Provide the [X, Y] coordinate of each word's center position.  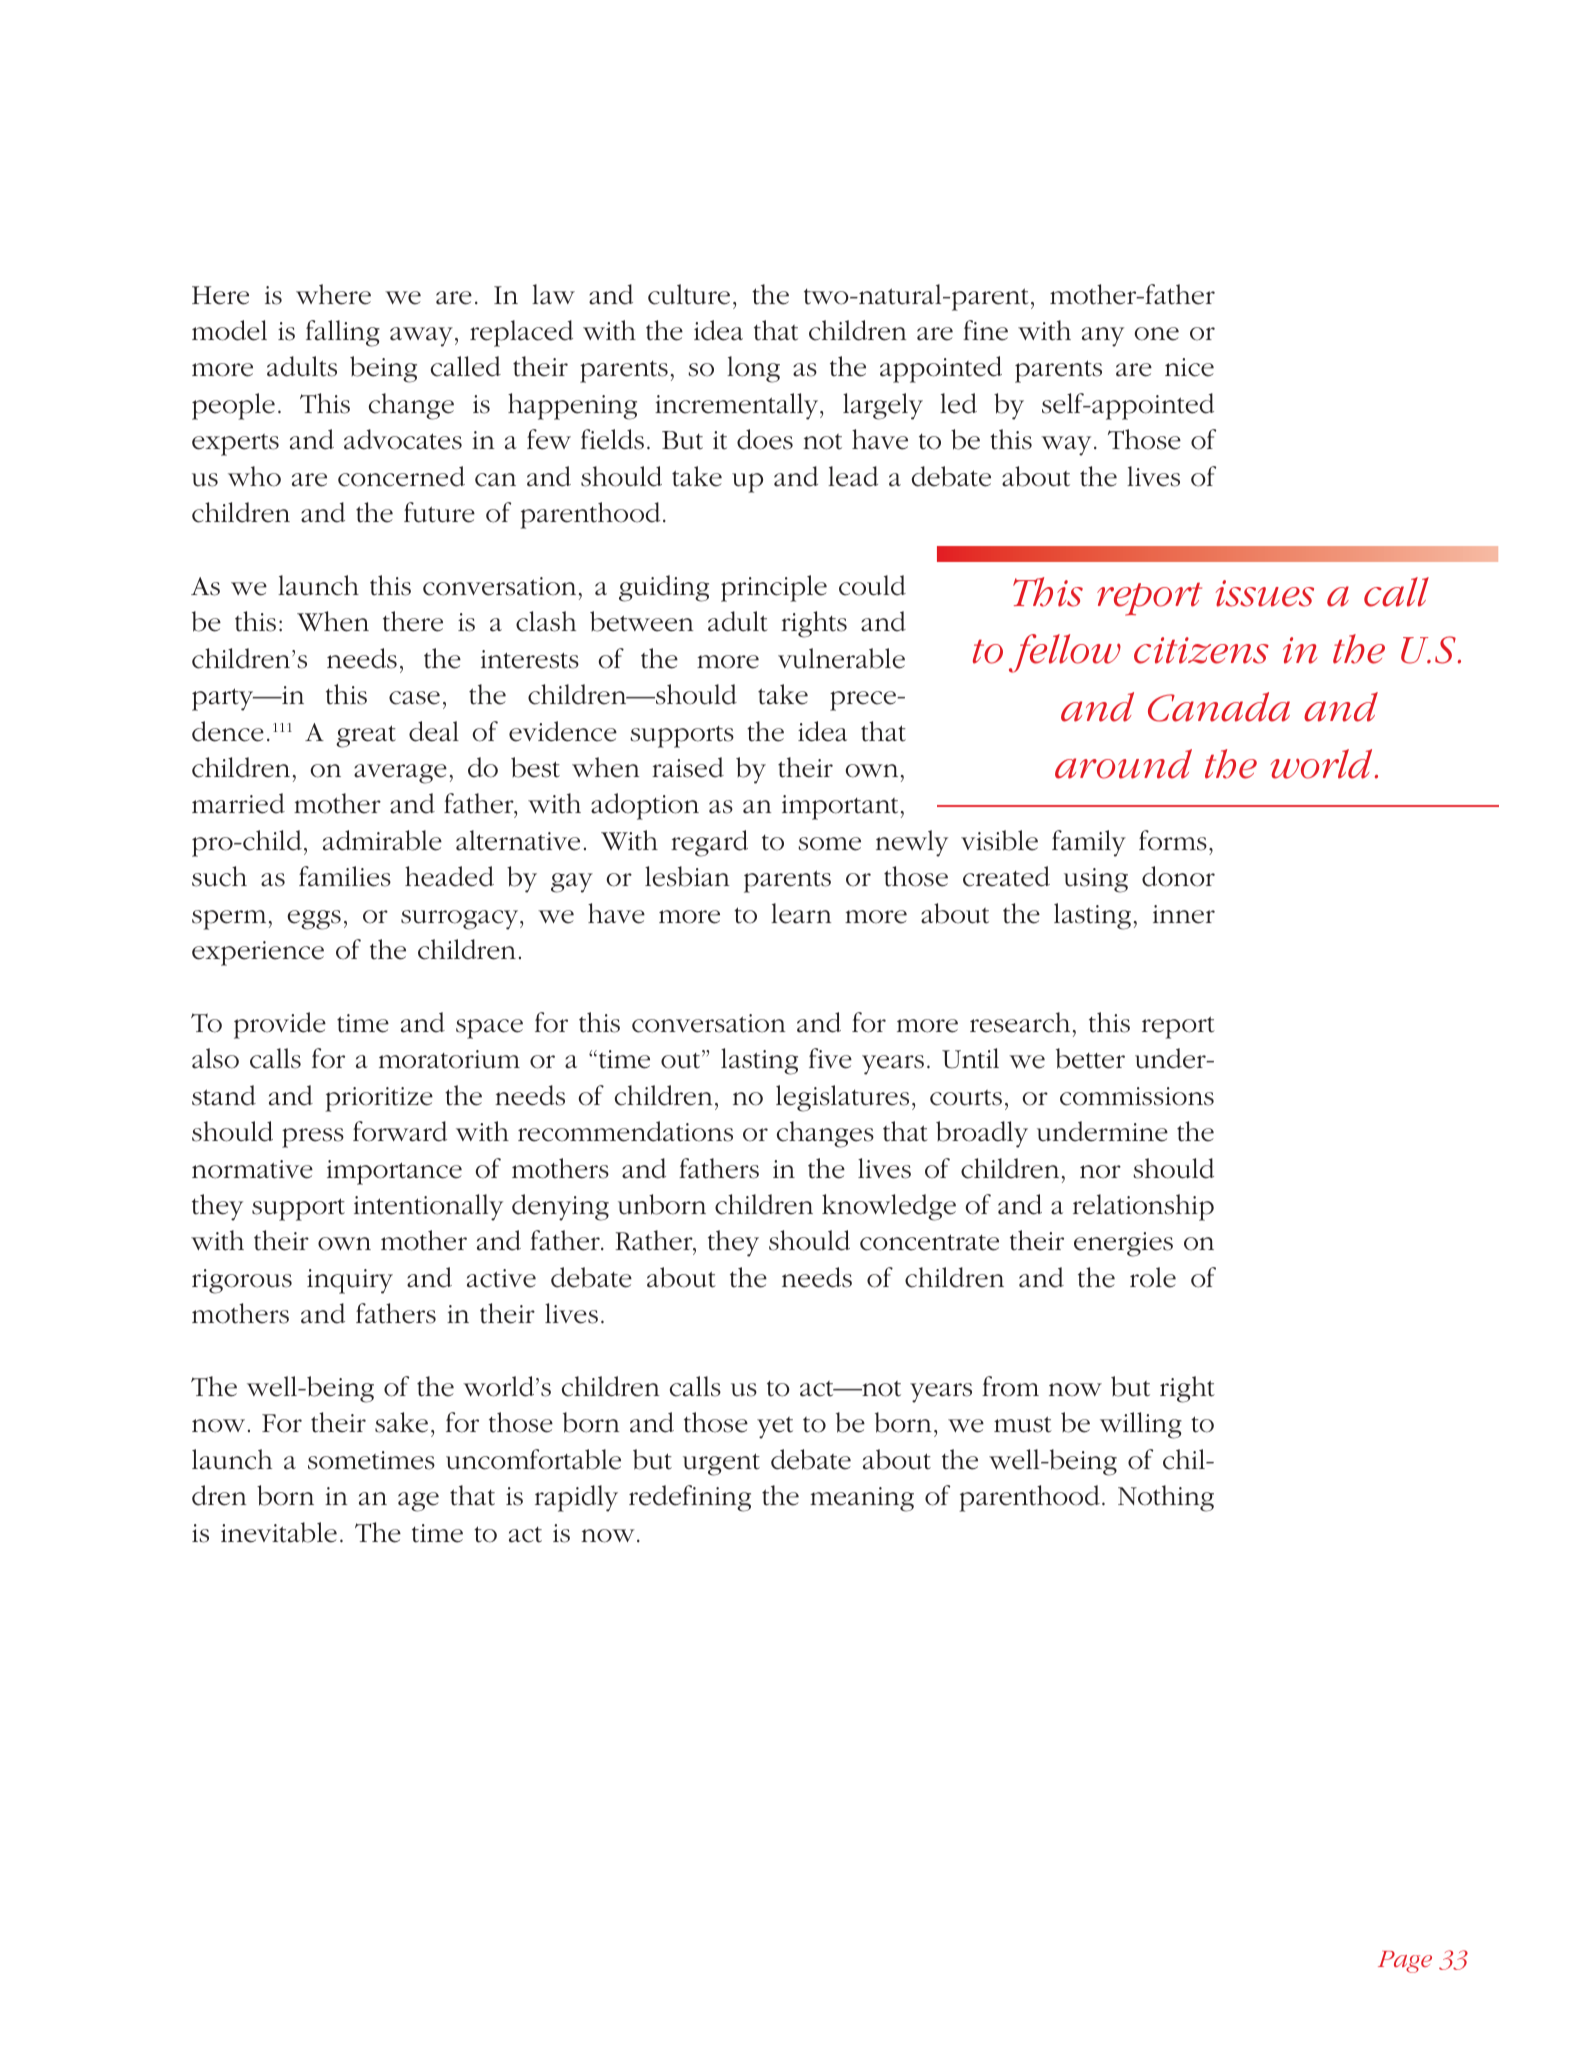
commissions [1137, 1096]
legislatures [842, 1098]
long [753, 369]
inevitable [279, 1532]
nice [1189, 367]
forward [400, 1131]
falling [343, 333]
